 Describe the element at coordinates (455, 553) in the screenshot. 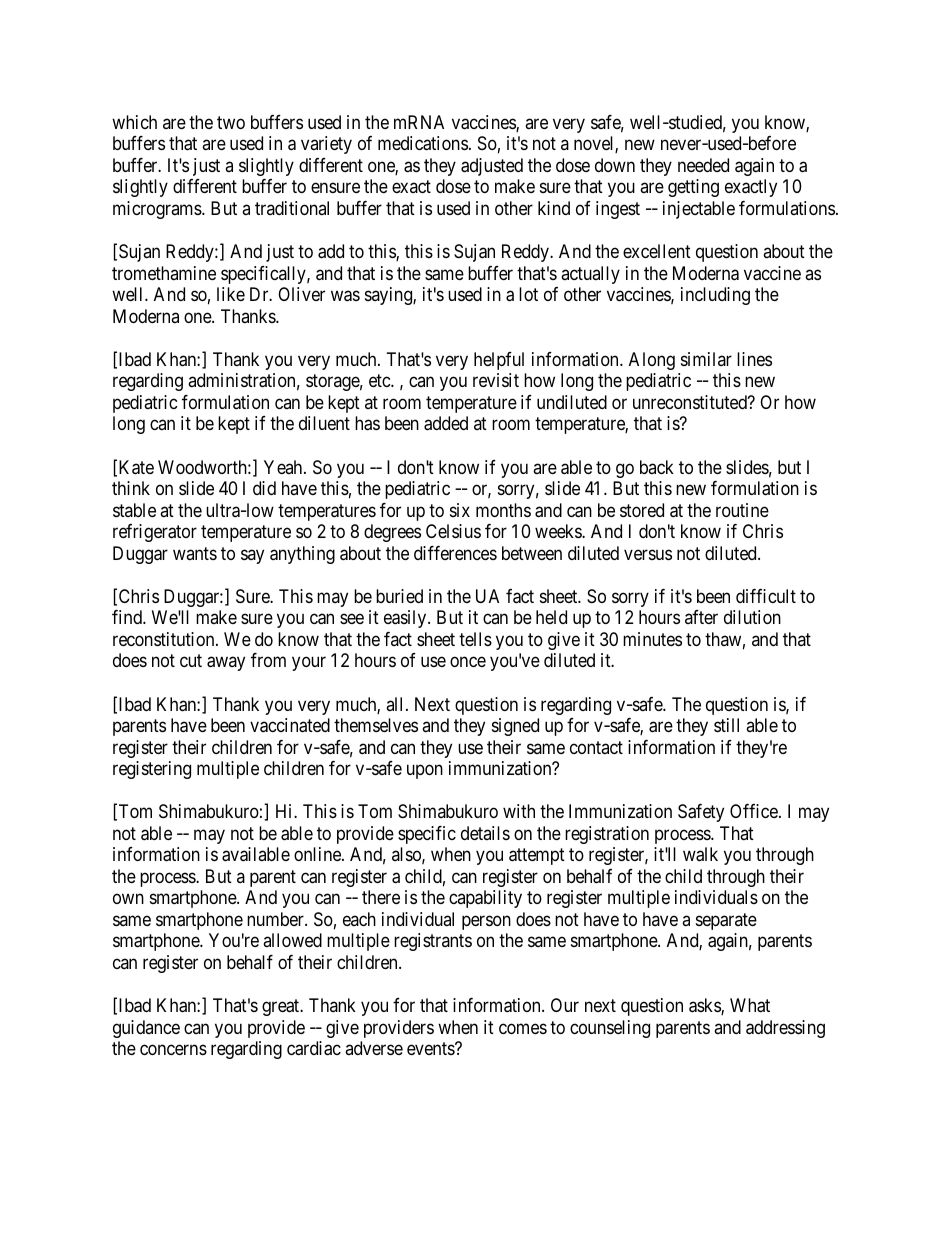

I see `differences` at that location.
